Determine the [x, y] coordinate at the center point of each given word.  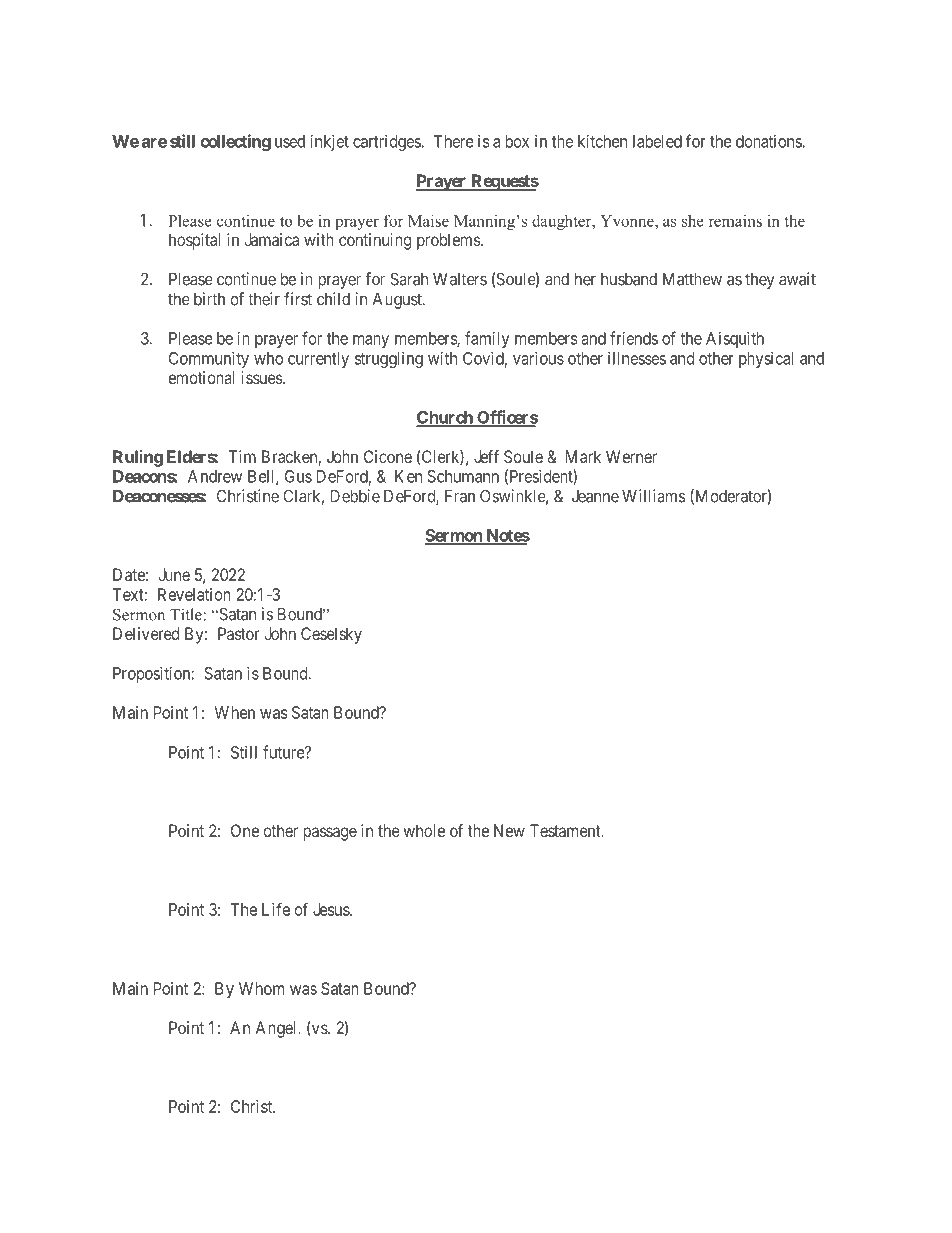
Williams [654, 496]
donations [769, 141]
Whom [261, 988]
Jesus [332, 909]
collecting [235, 142]
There [454, 141]
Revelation [194, 594]
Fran [460, 496]
